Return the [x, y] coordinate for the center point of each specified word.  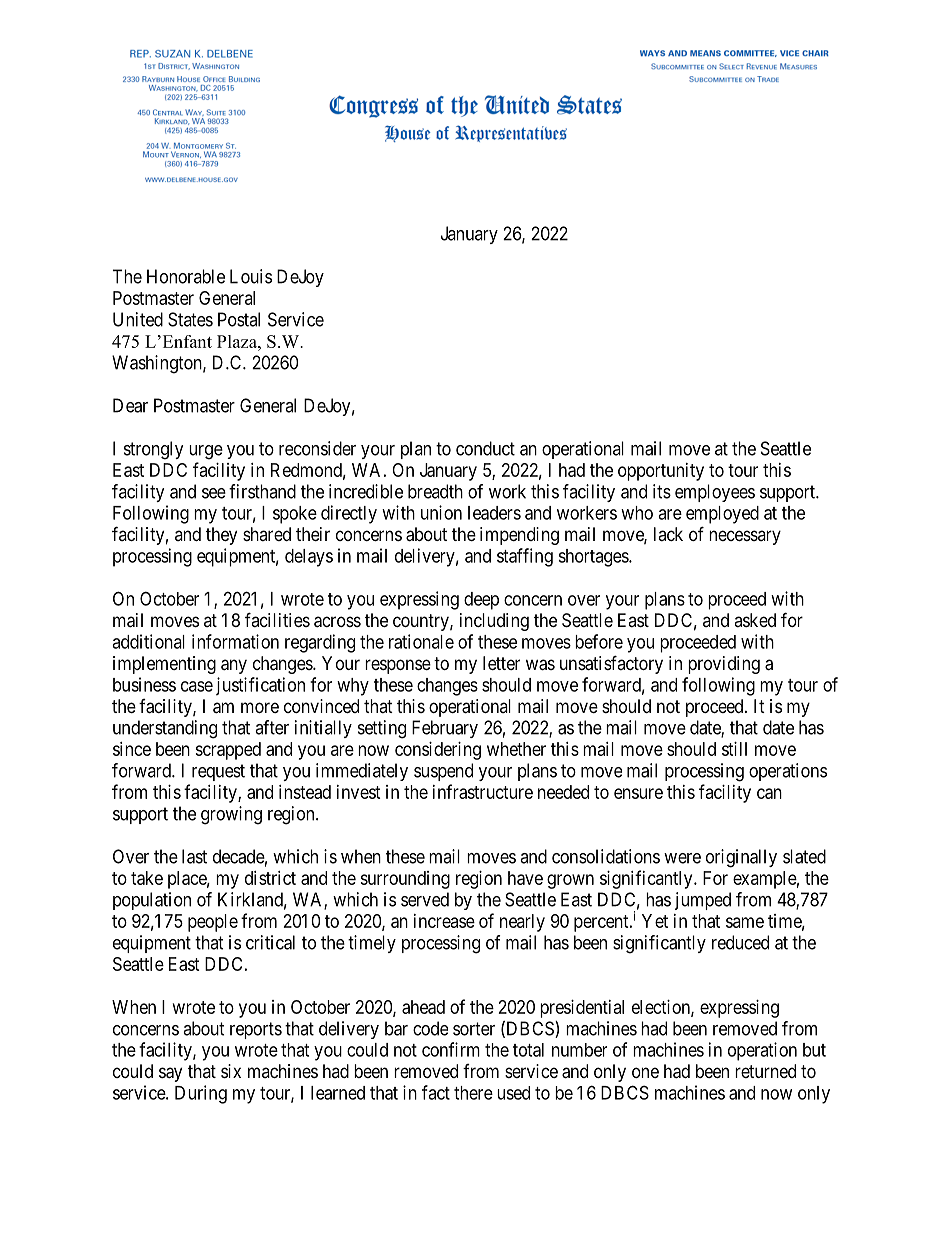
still [734, 749]
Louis [251, 276]
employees [715, 493]
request [218, 772]
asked [755, 620]
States [190, 319]
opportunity [661, 472]
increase [444, 921]
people [213, 923]
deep [481, 601]
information [235, 641]
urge [206, 452]
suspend [443, 772]
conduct [485, 448]
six [231, 1071]
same [745, 922]
